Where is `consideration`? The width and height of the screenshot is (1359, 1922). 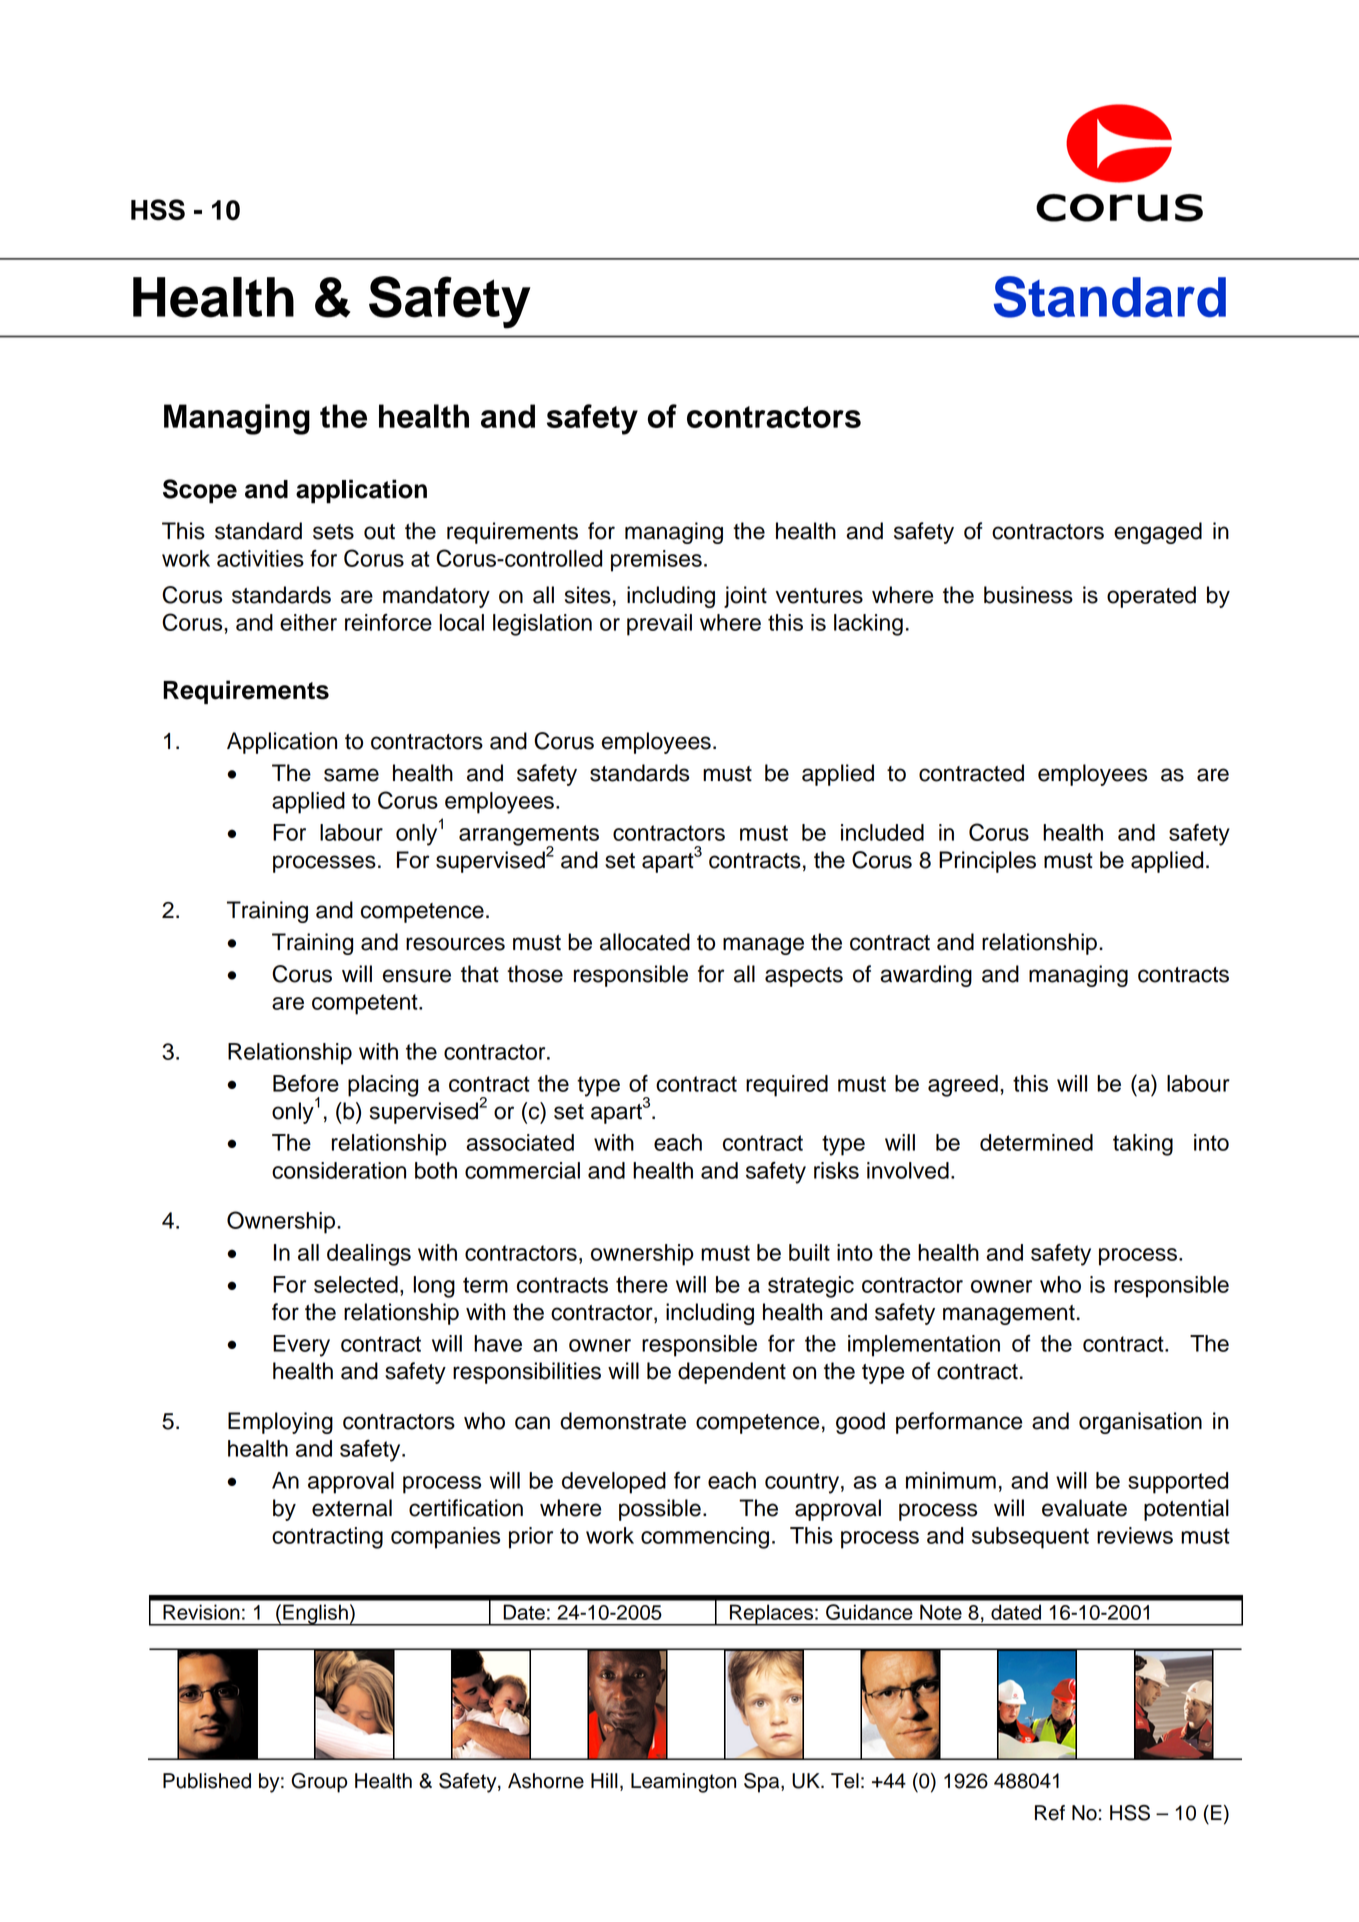
consideration is located at coordinates (339, 1170).
